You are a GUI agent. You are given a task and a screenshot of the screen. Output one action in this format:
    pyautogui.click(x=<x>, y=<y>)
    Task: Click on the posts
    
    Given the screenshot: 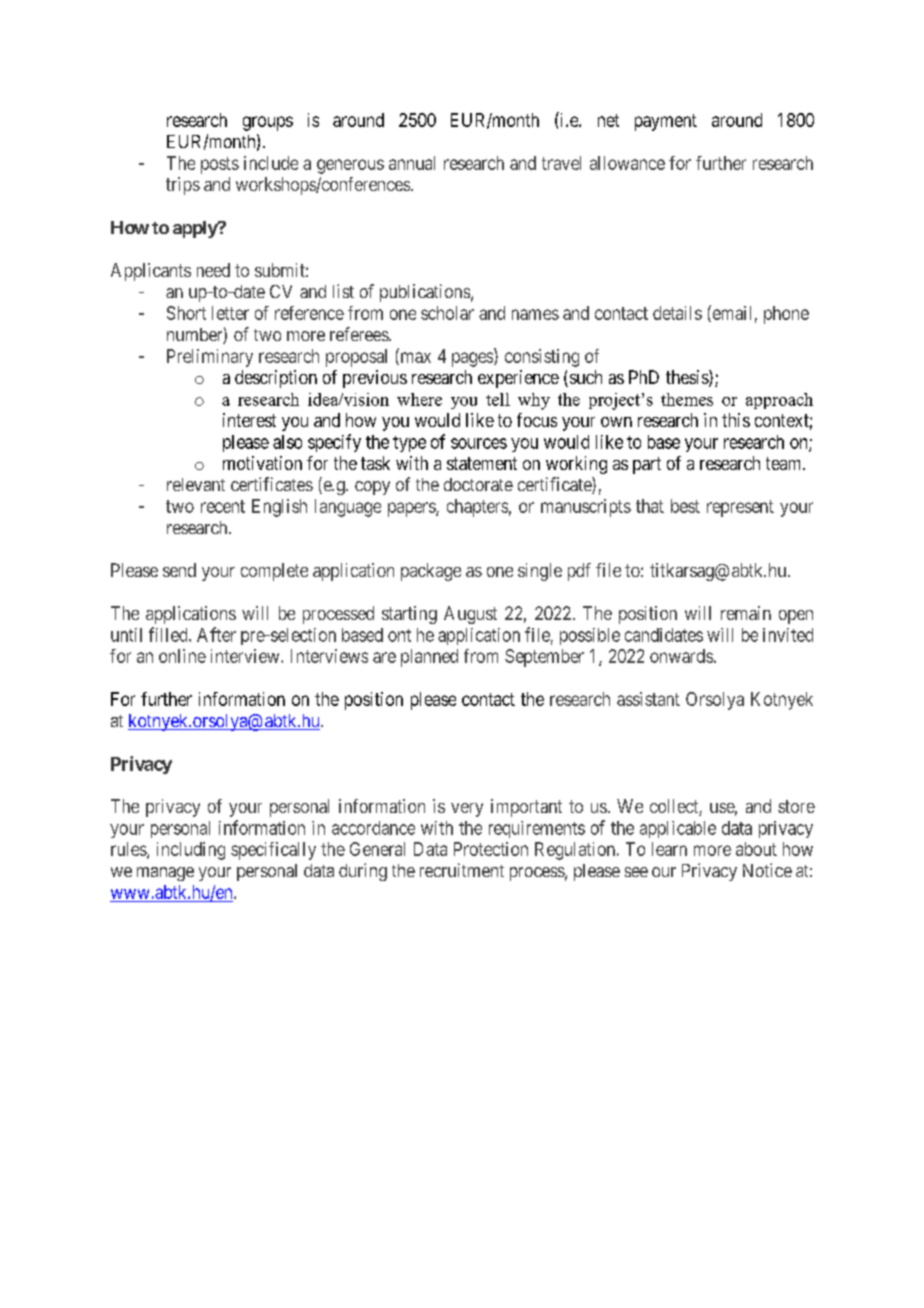 What is the action you would take?
    pyautogui.click(x=220, y=165)
